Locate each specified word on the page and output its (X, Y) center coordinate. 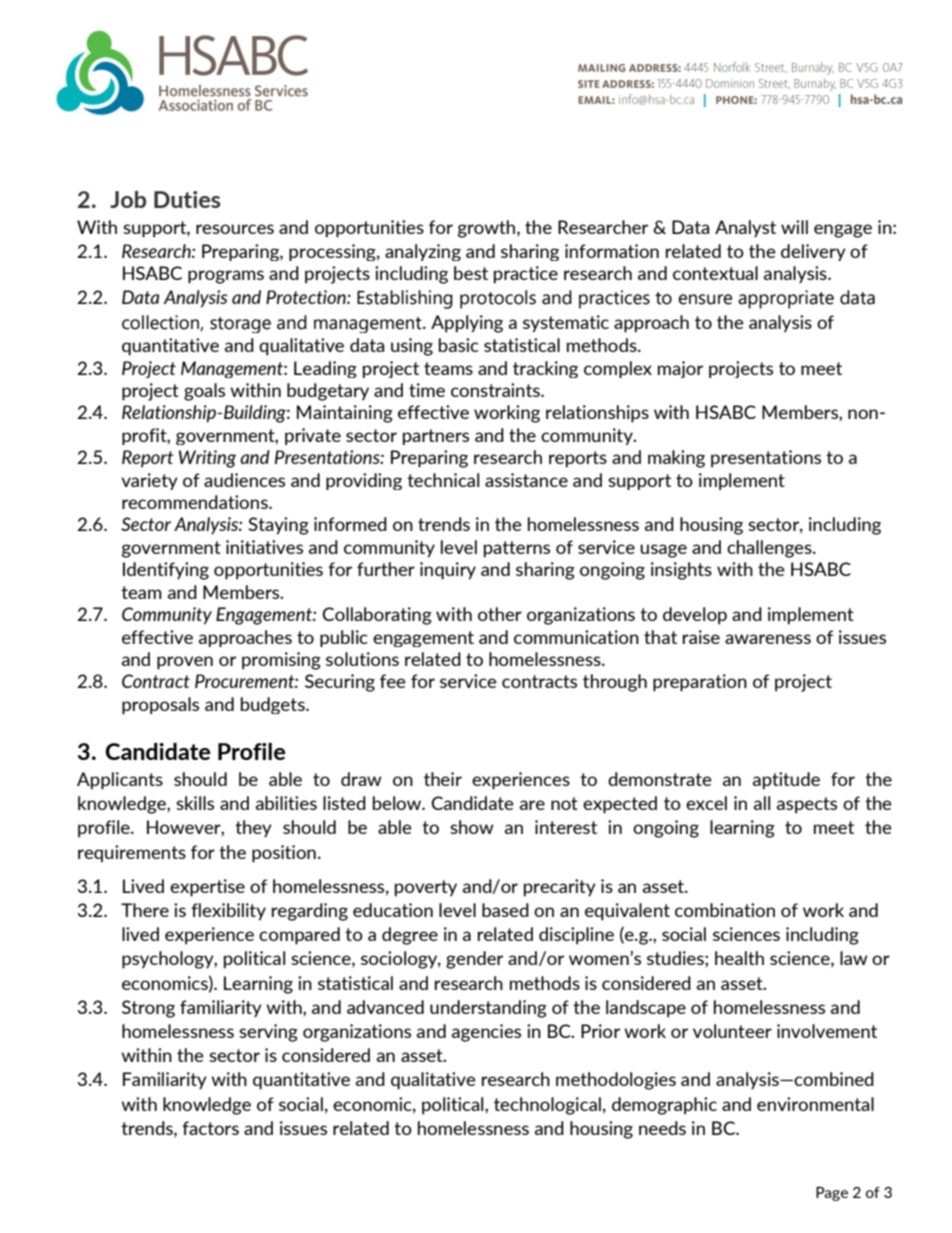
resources (235, 229)
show (471, 827)
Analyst (745, 229)
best (471, 273)
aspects (807, 805)
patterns (517, 549)
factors (210, 1128)
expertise (207, 888)
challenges (770, 549)
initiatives (264, 547)
